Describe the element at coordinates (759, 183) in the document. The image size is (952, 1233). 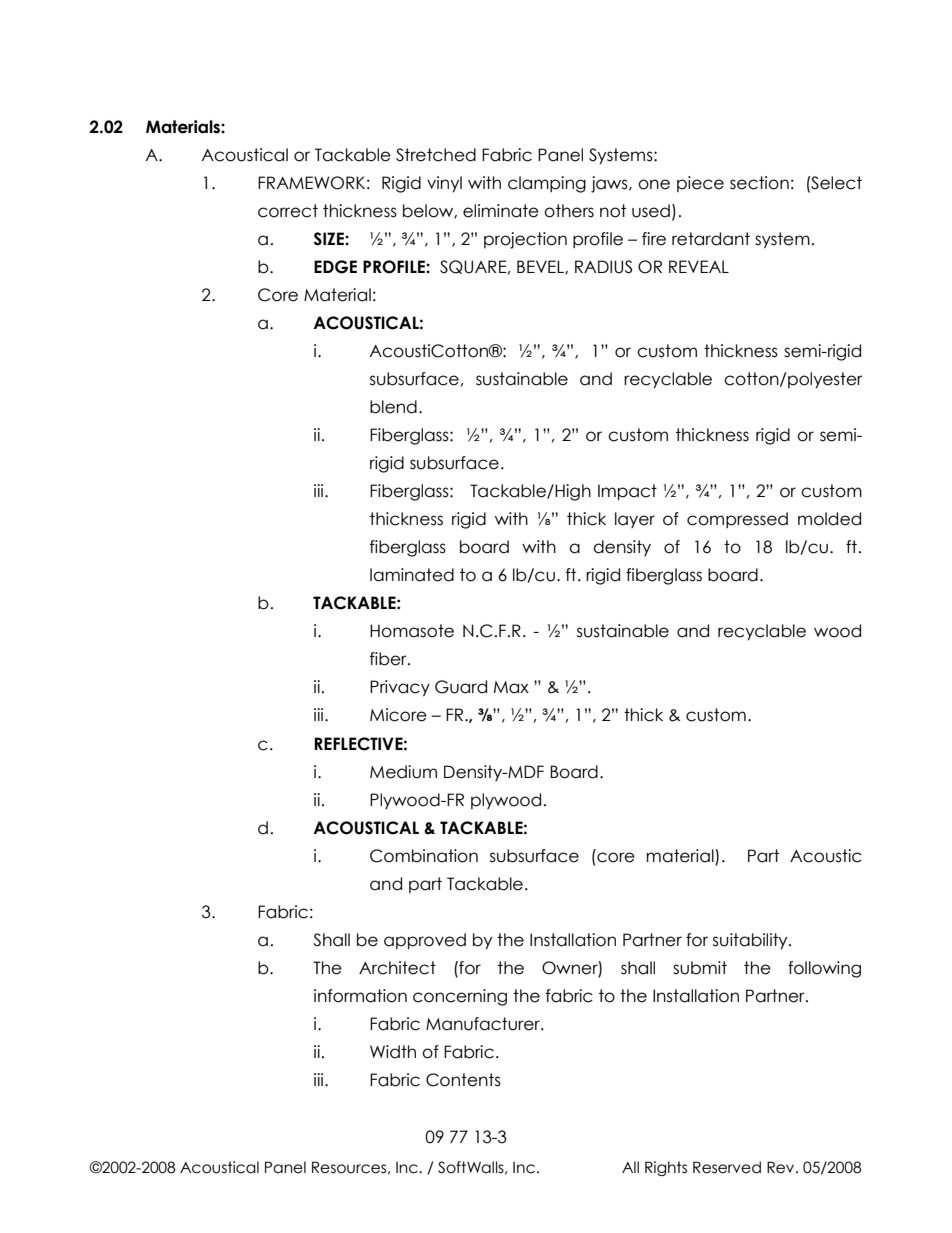
I see `section` at that location.
